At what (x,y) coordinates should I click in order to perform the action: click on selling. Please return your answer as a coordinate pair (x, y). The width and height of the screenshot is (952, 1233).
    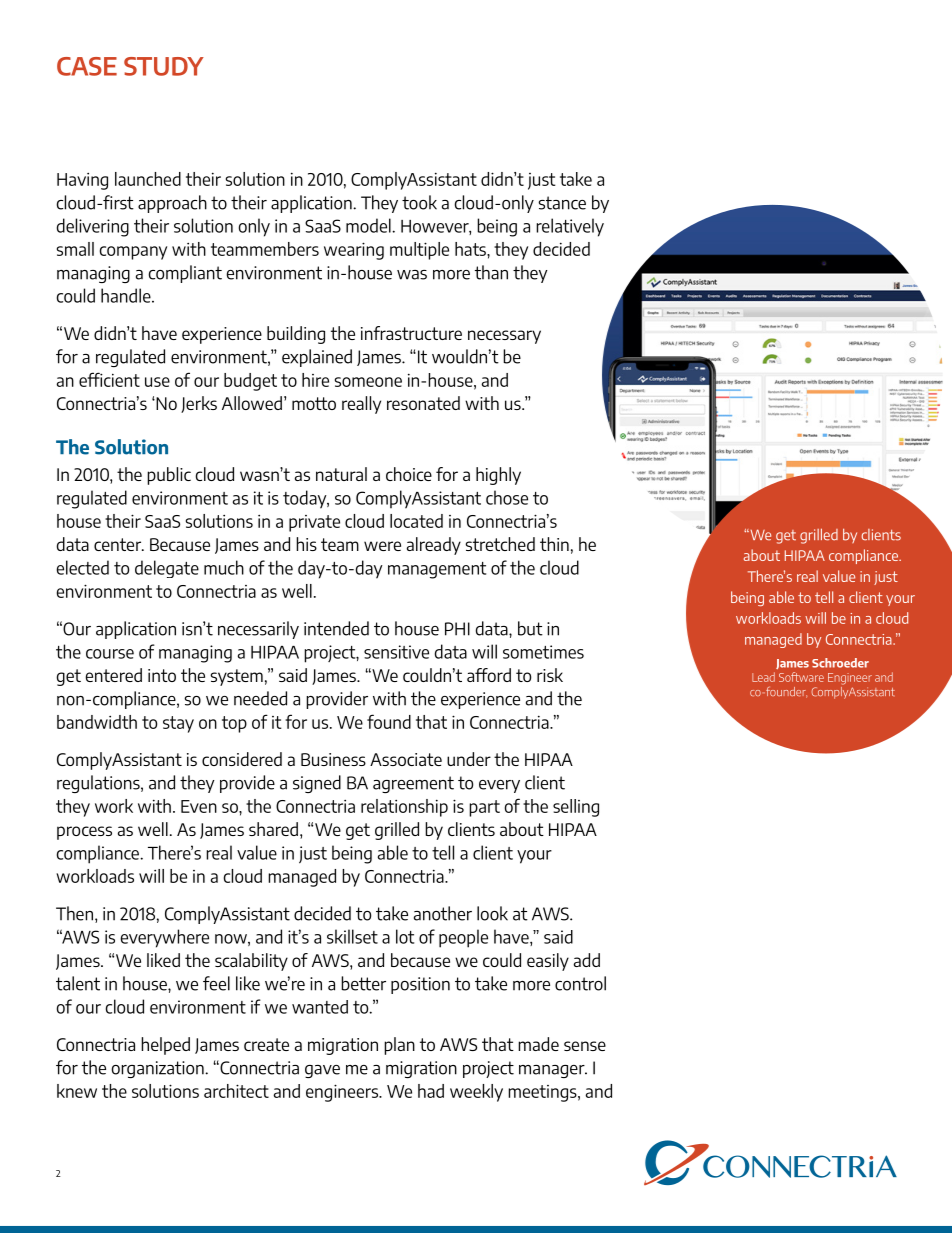
    Looking at the image, I should click on (576, 808).
